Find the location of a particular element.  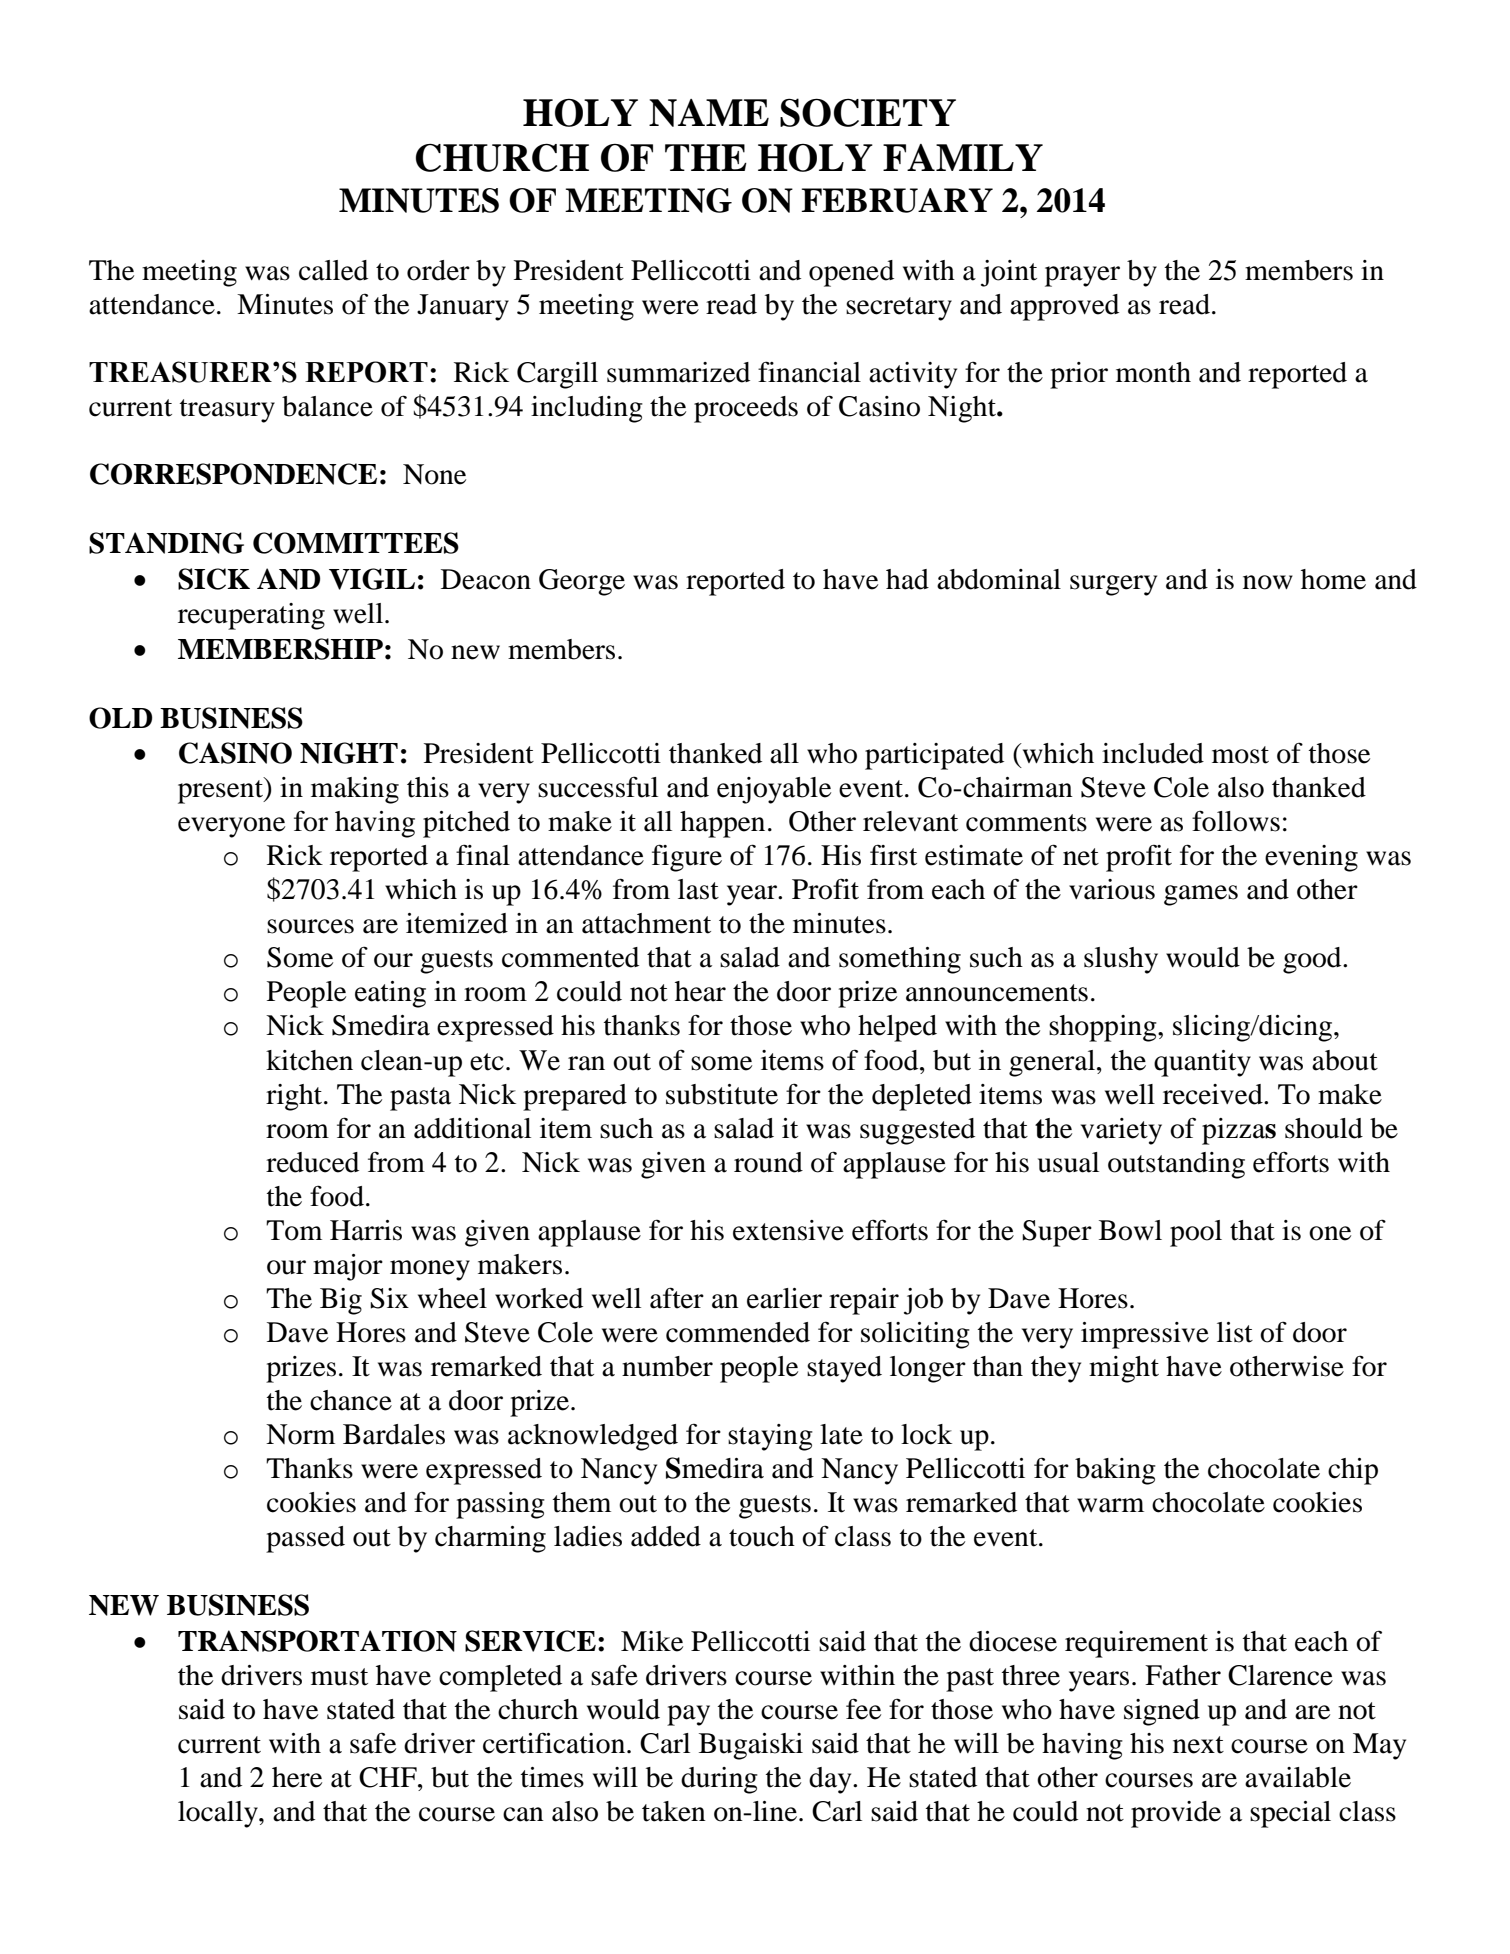

hear is located at coordinates (700, 991).
